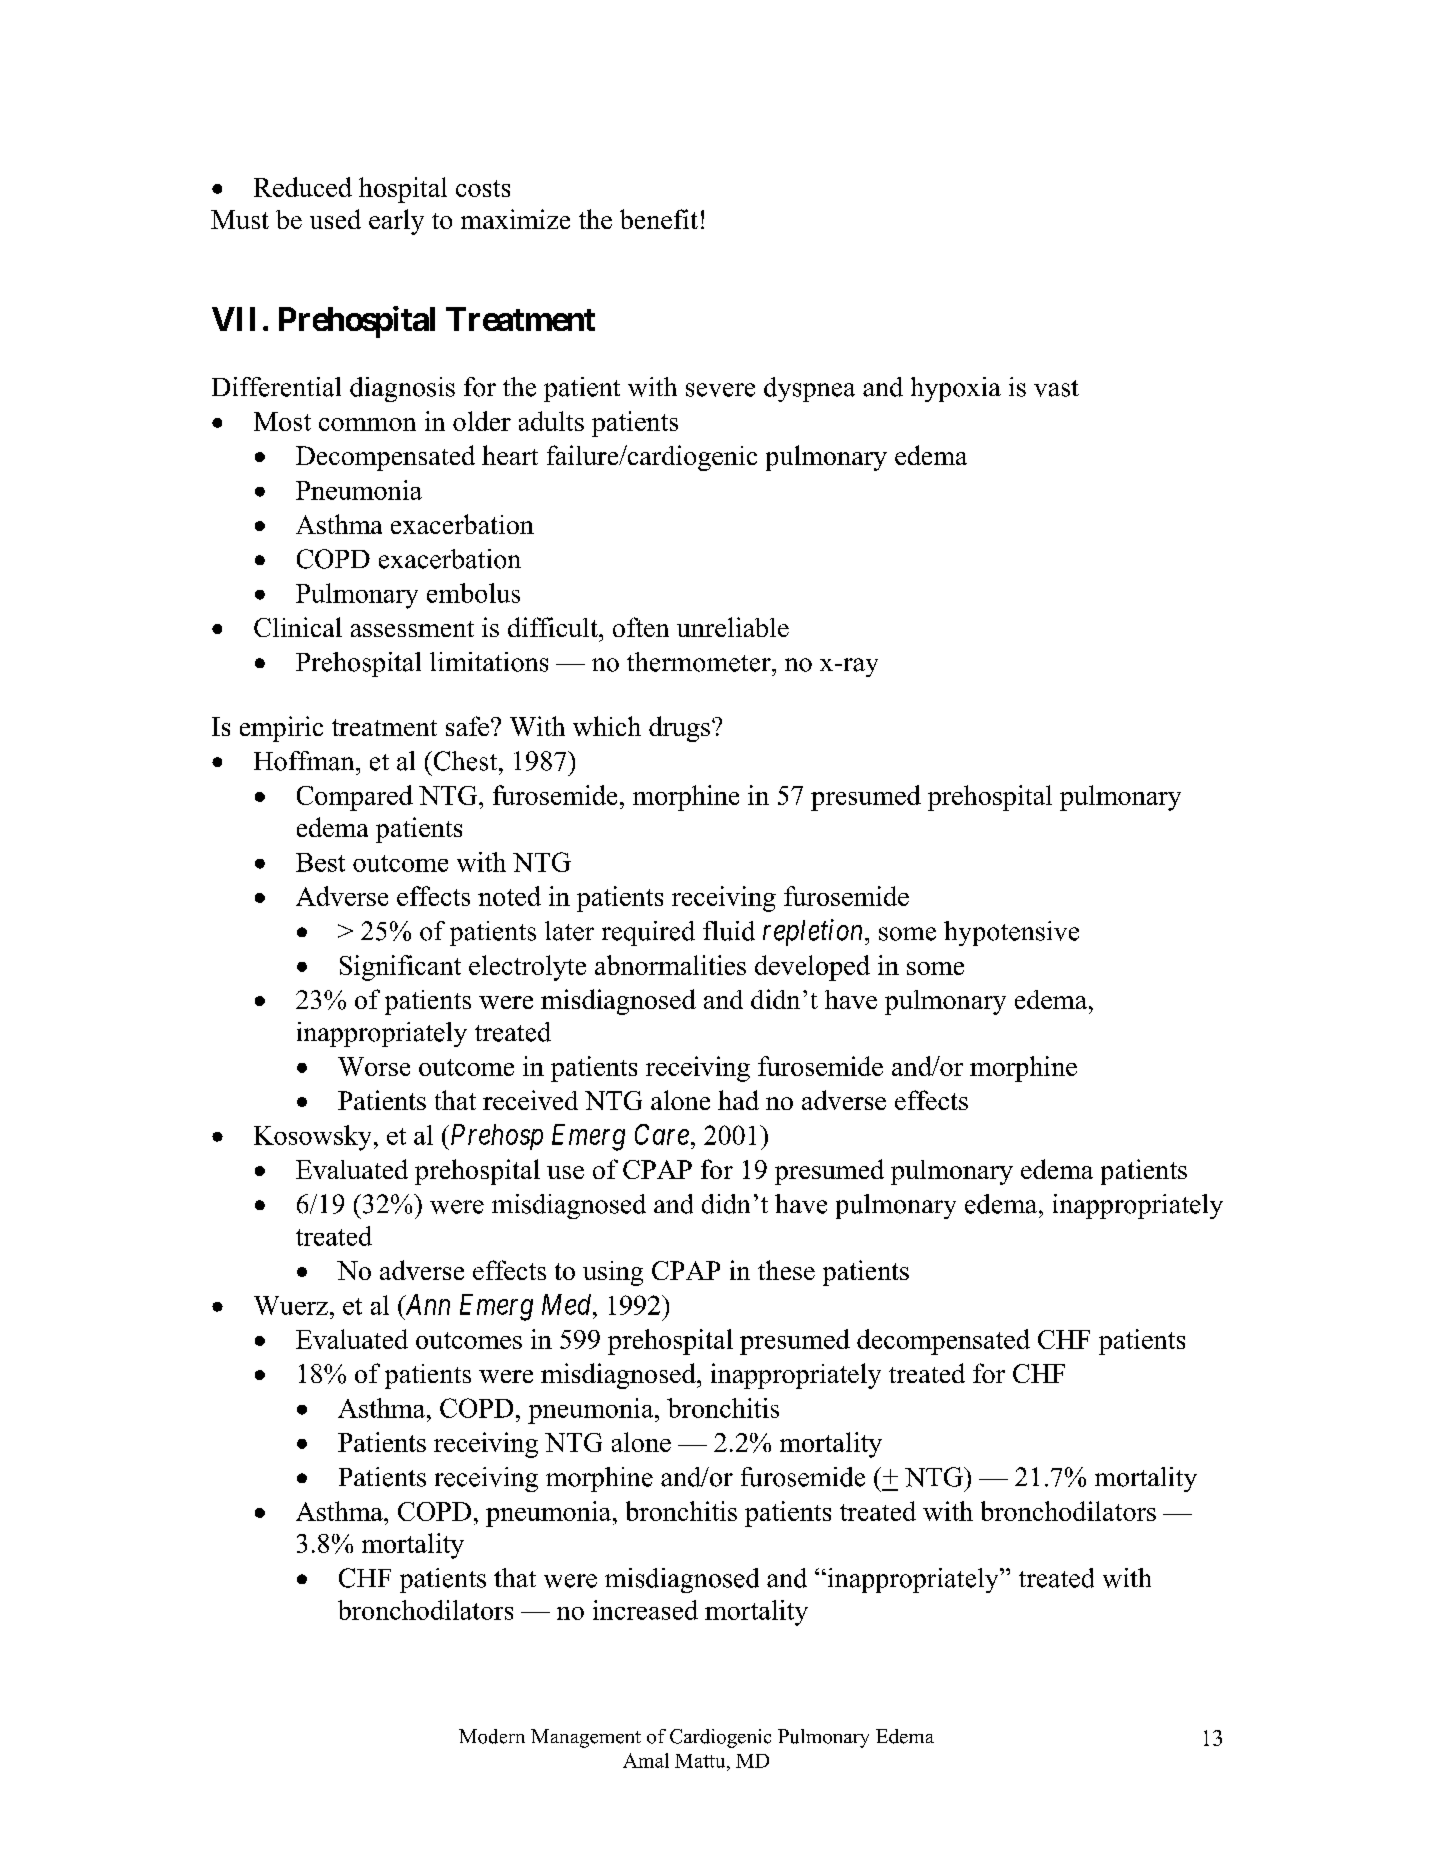  Describe the element at coordinates (670, 965) in the page. I see `abnormalities` at that location.
